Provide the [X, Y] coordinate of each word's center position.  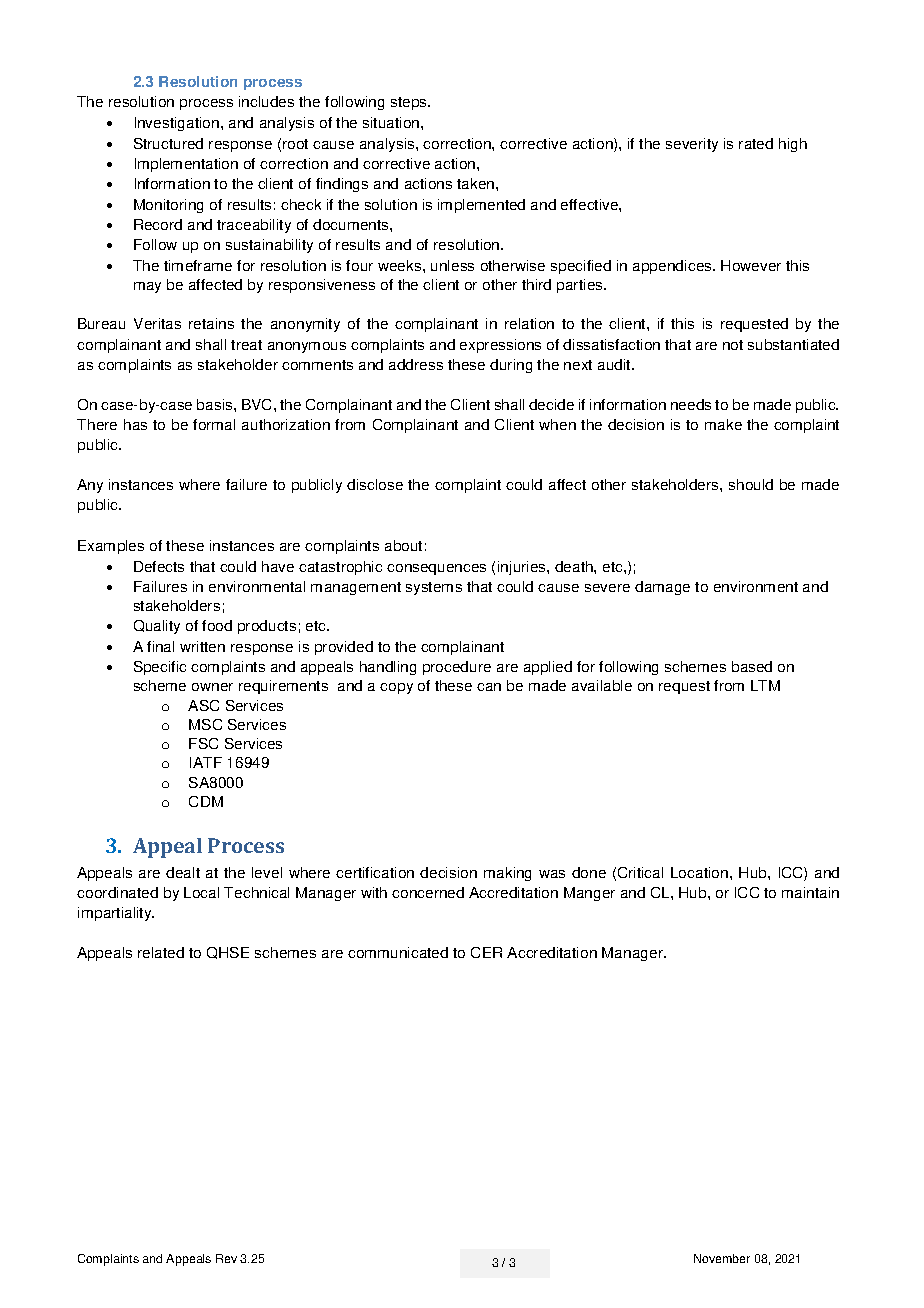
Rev [226, 1258]
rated [756, 143]
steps [410, 103]
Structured [168, 143]
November [722, 1258]
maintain [810, 892]
